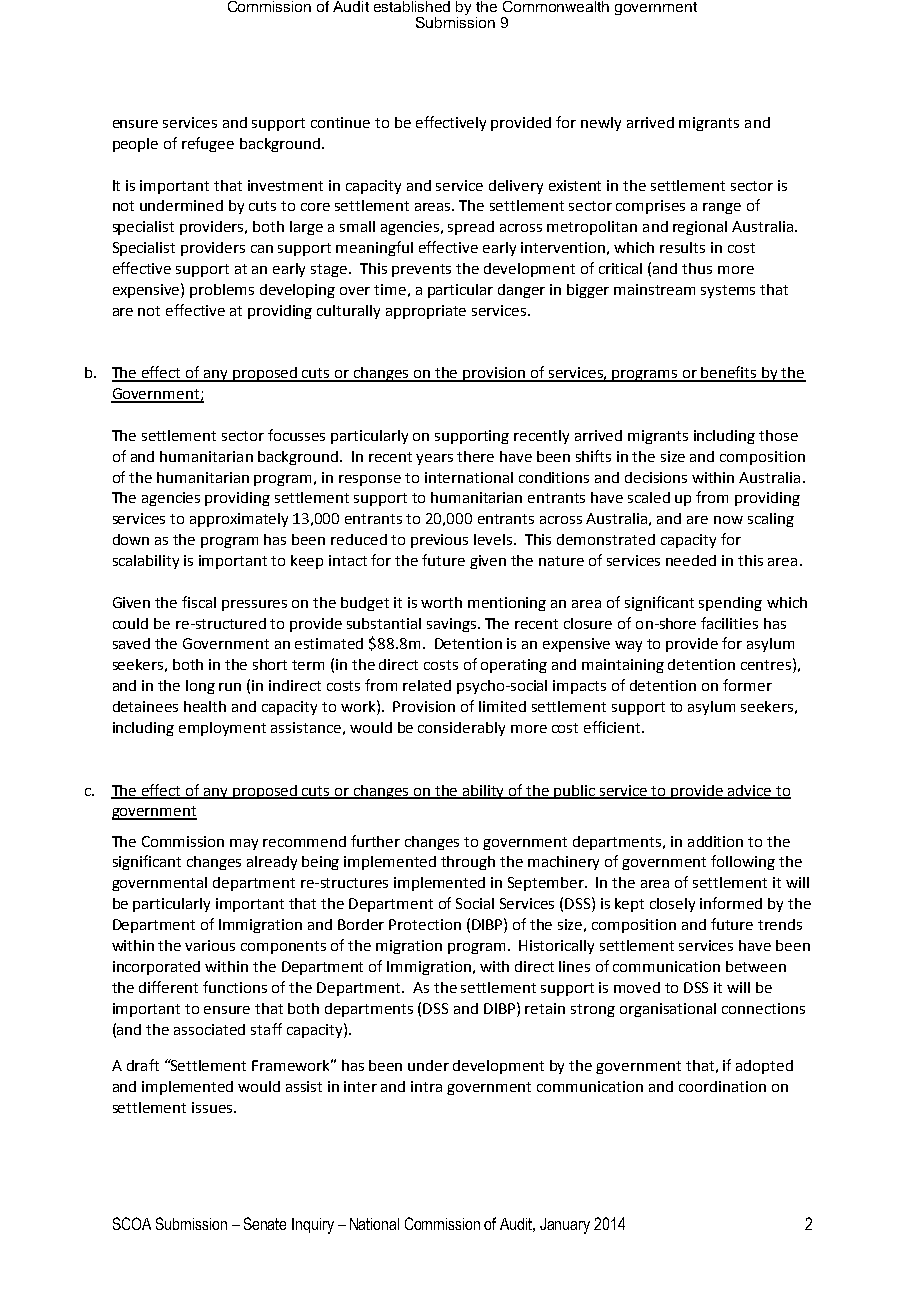 This screenshot has width=924, height=1308. What do you see at coordinates (265, 1223) in the screenshot?
I see `Senate` at bounding box center [265, 1223].
